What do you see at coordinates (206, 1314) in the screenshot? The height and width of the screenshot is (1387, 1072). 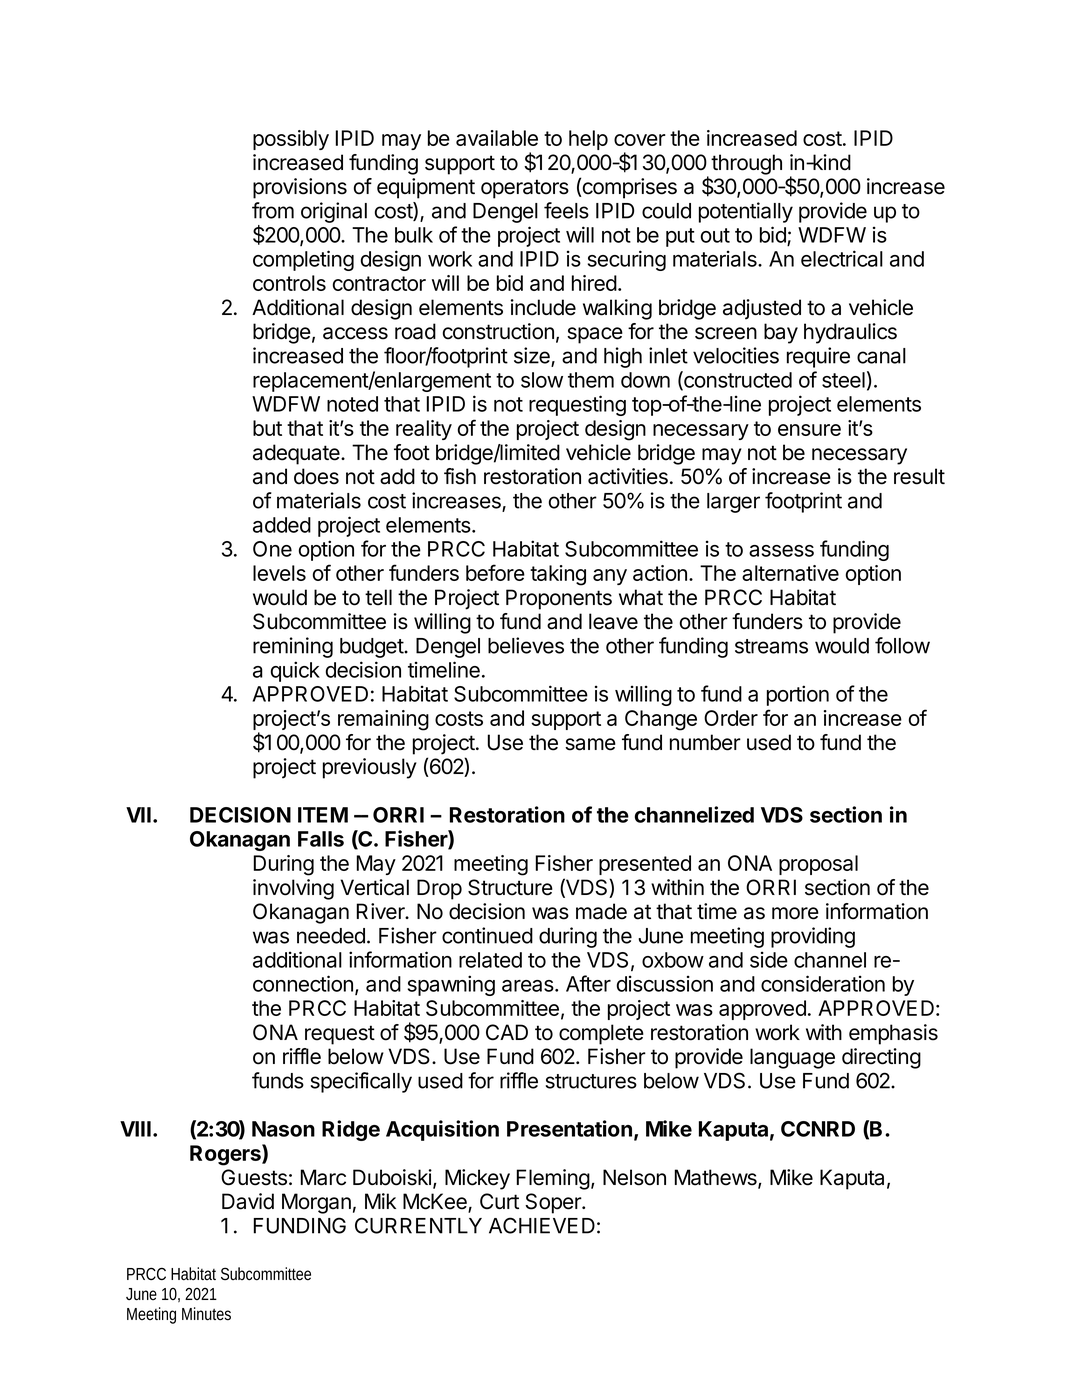 I see `Minutes` at bounding box center [206, 1314].
